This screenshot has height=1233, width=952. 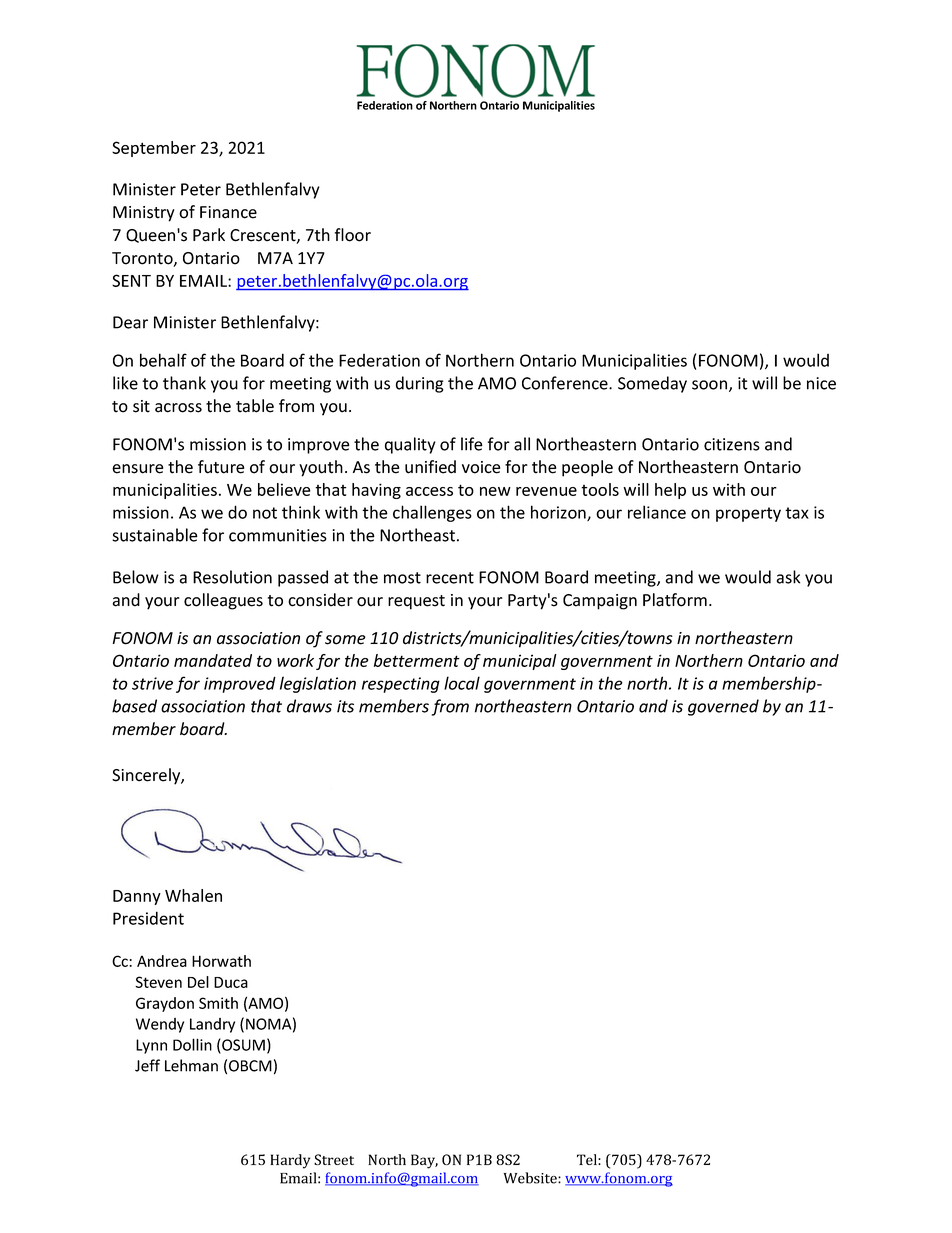 What do you see at coordinates (290, 1161) in the screenshot?
I see `Hardy` at bounding box center [290, 1161].
